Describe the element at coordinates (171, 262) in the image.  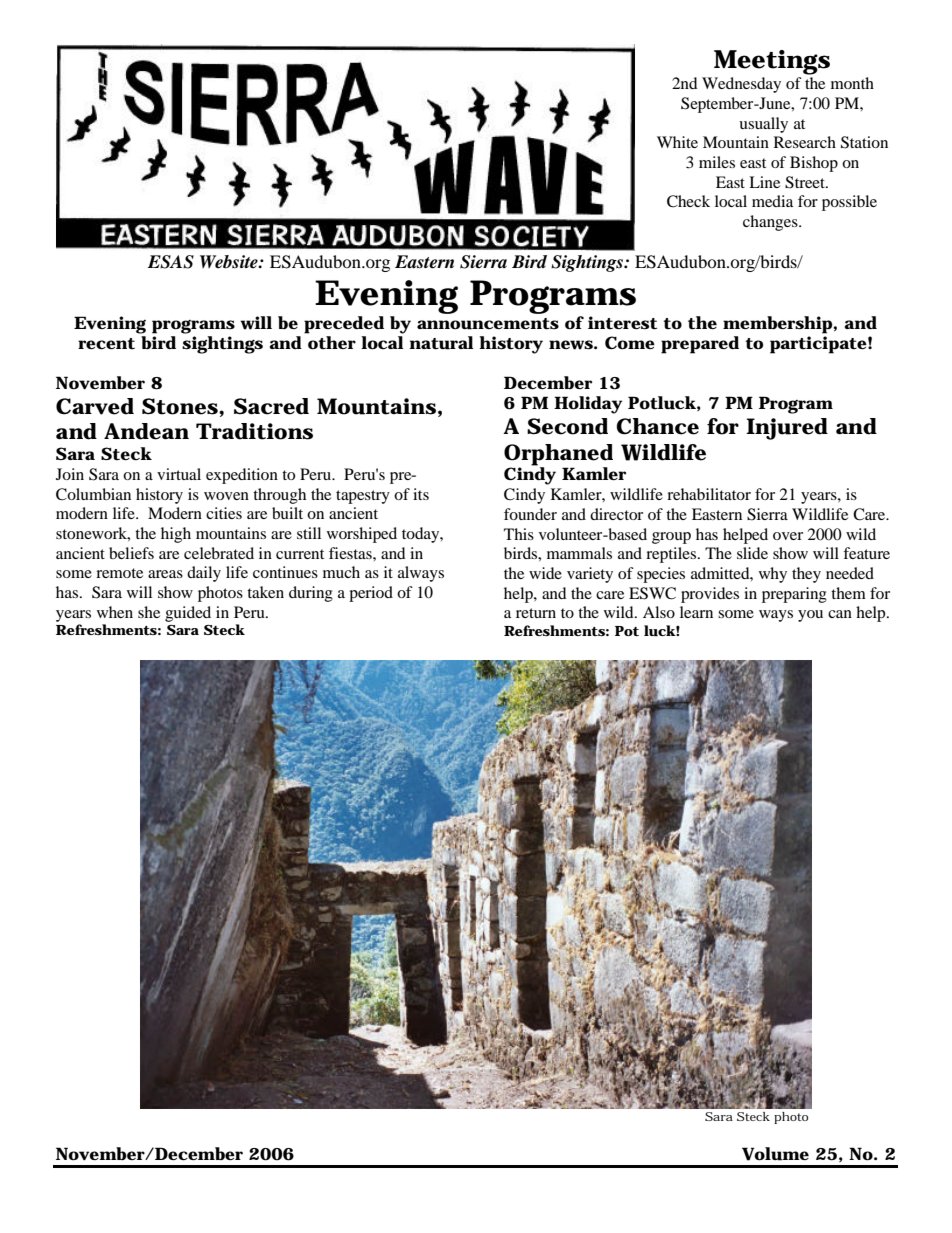
I see `ESAS` at that location.
